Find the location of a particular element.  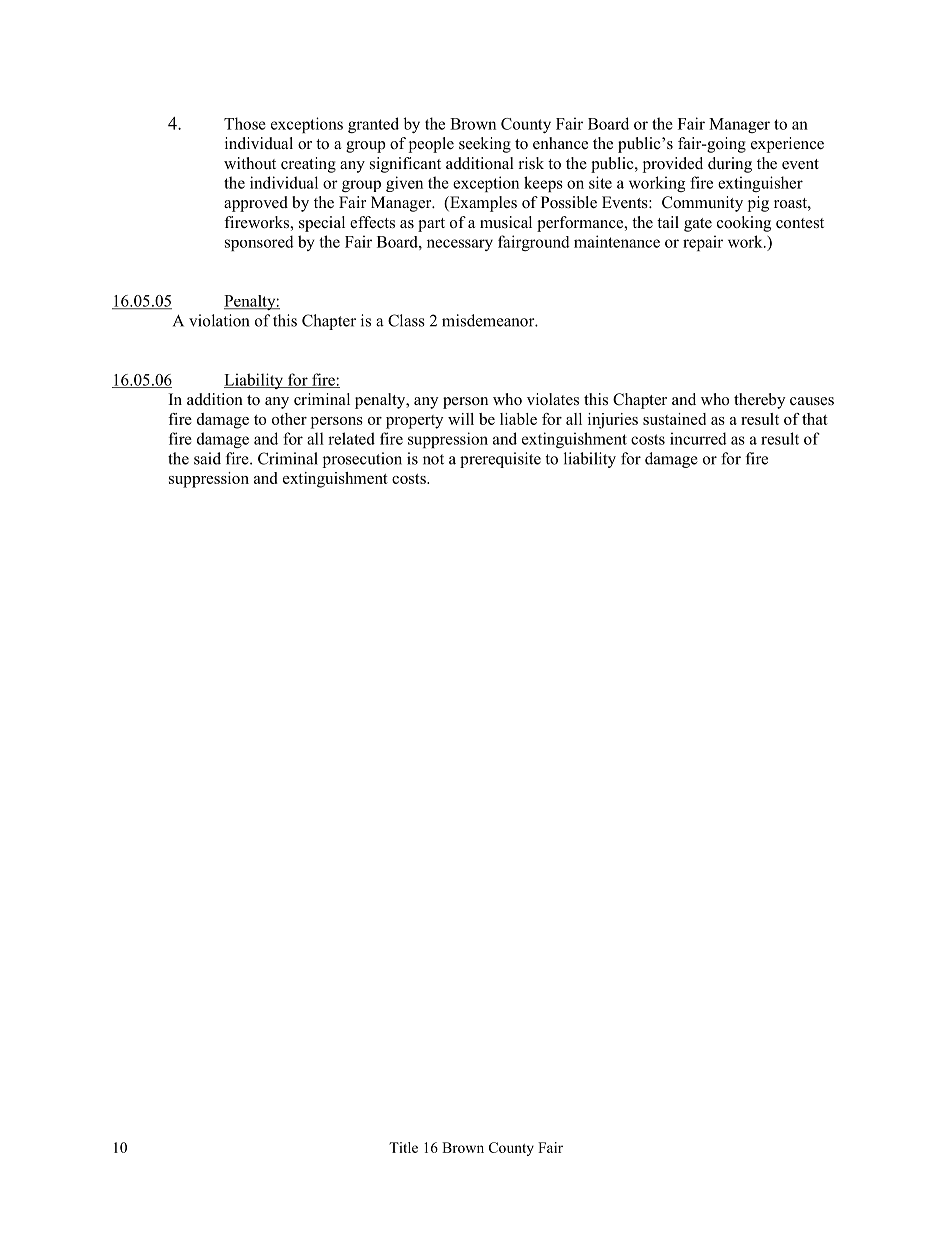

incurred is located at coordinates (698, 438).
